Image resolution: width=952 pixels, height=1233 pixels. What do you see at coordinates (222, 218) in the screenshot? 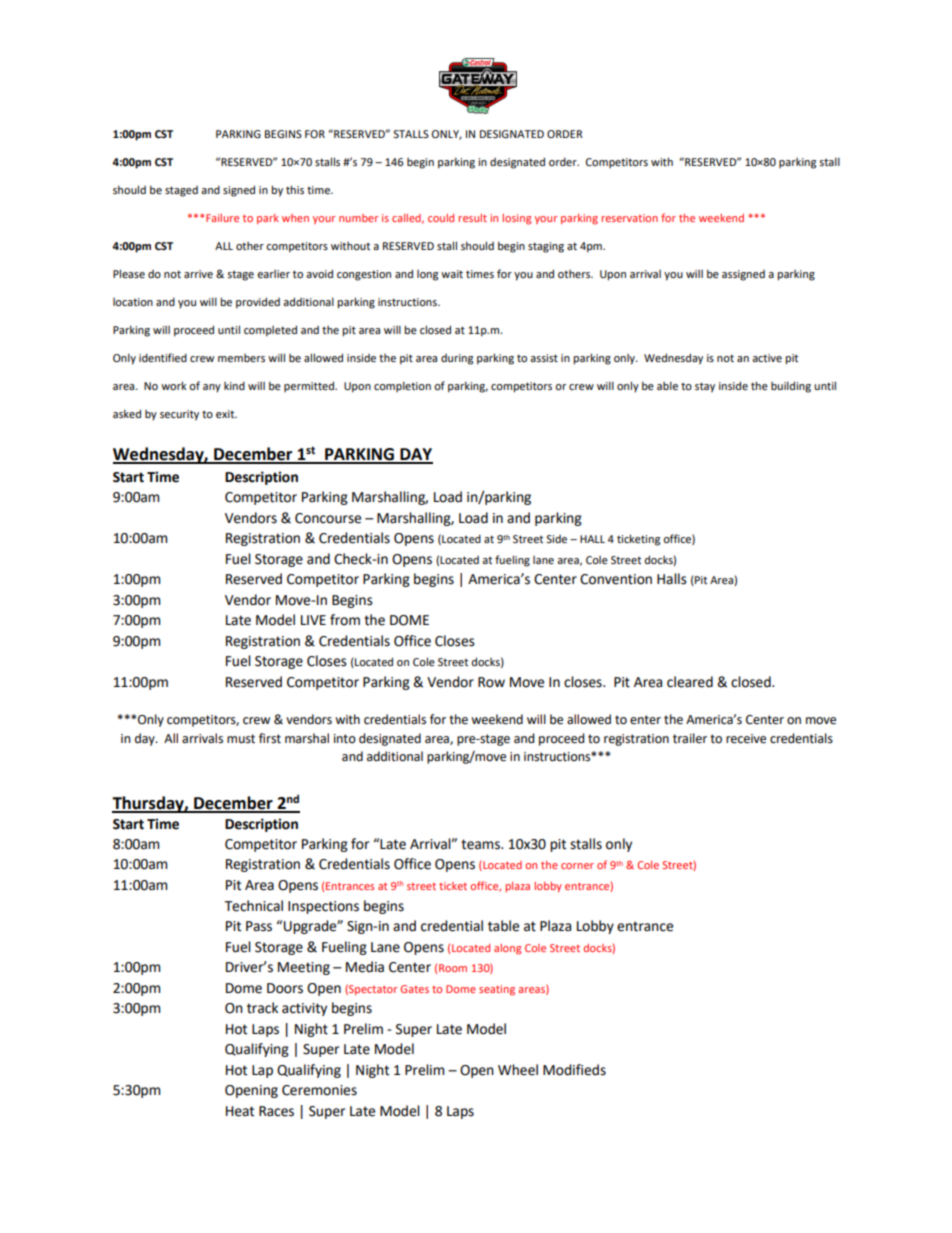
I see `Failure` at bounding box center [222, 218].
